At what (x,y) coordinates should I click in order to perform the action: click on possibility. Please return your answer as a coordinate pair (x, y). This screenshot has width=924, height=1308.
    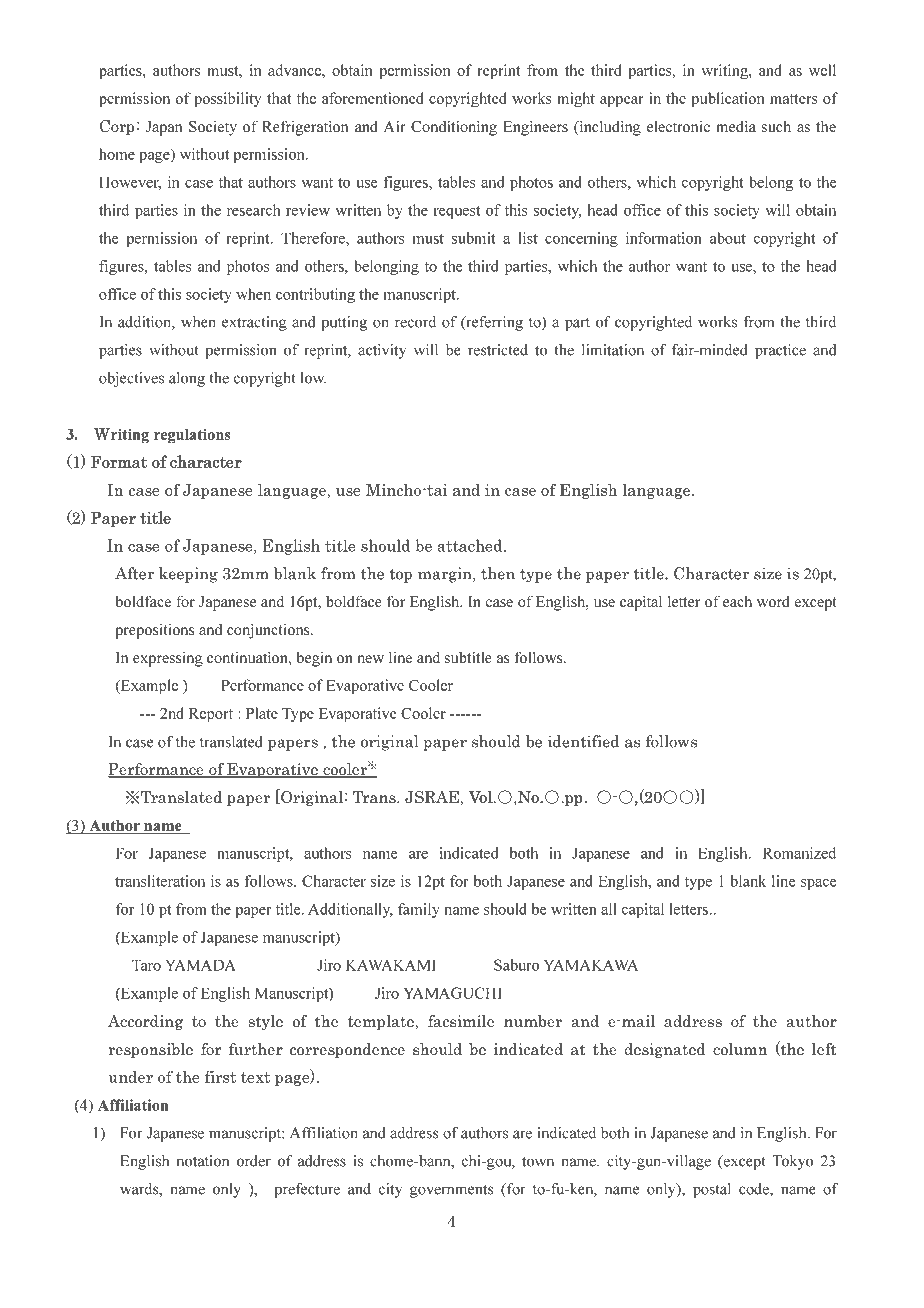
    Looking at the image, I should click on (227, 100).
